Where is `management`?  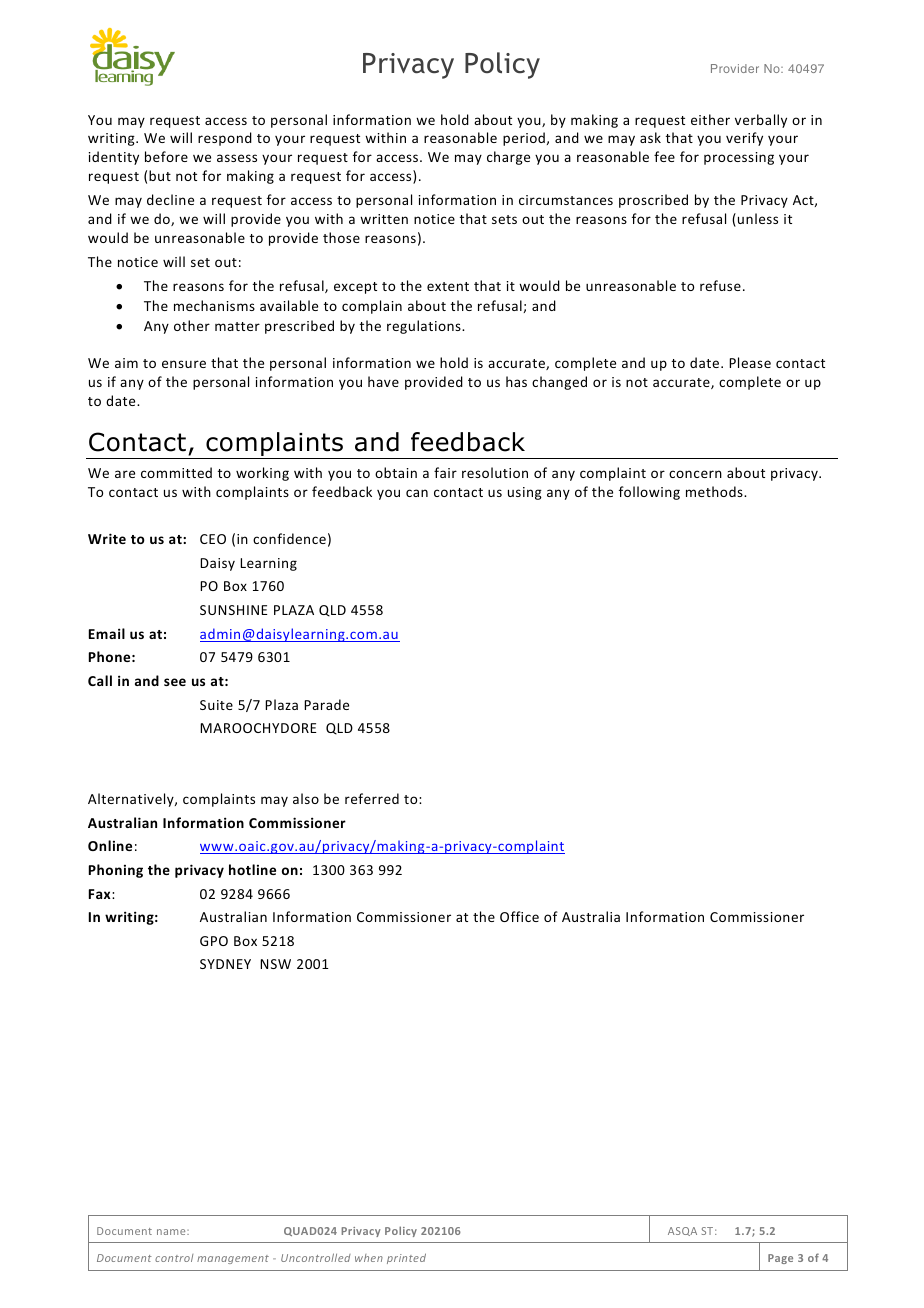 management is located at coordinates (233, 1259).
